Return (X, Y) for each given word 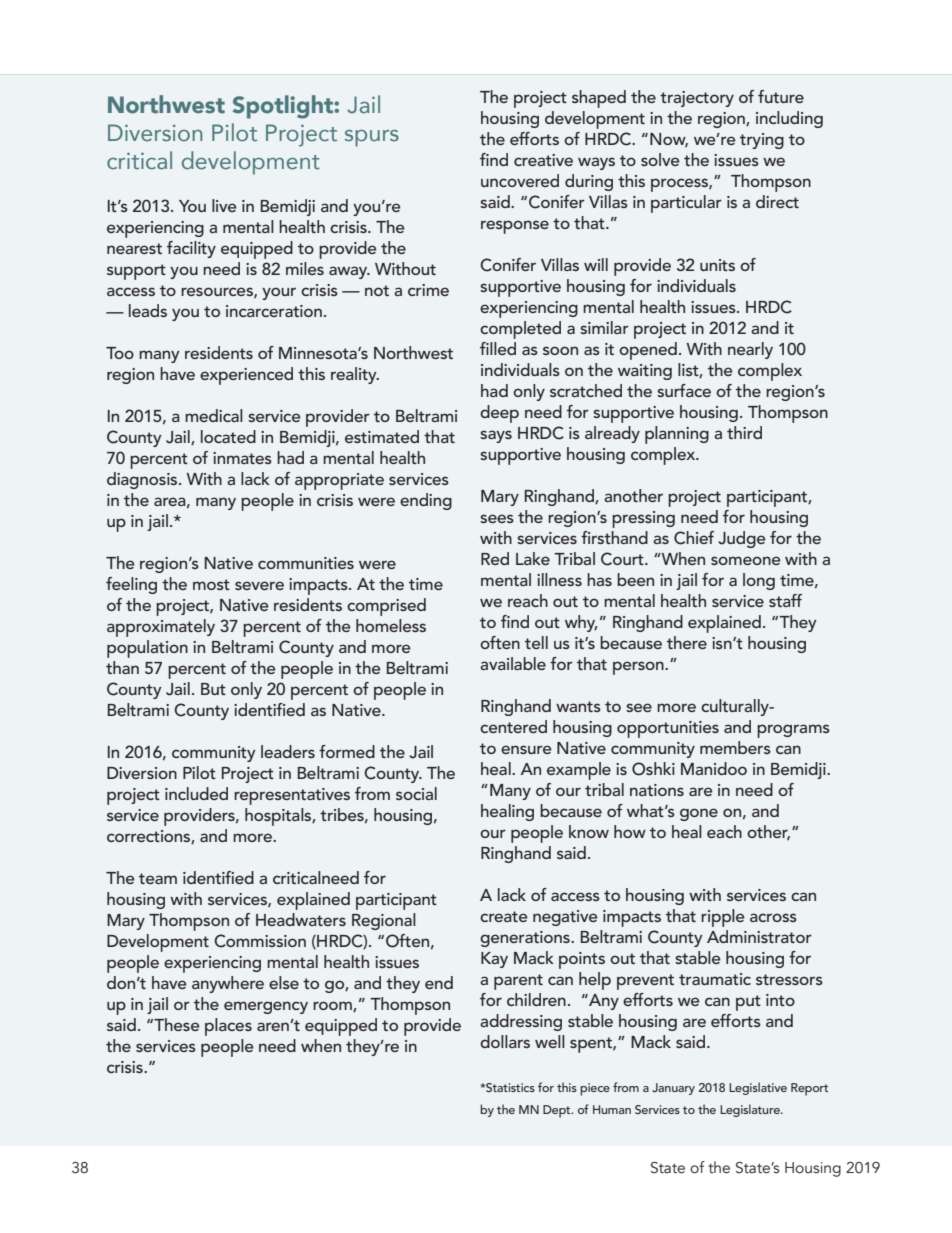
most (211, 584)
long (759, 581)
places (228, 1027)
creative (543, 160)
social (416, 793)
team (158, 878)
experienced (246, 376)
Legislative (758, 1088)
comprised (386, 607)
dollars (505, 1041)
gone (699, 814)
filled (498, 348)
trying (762, 141)
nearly (750, 350)
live (224, 205)
